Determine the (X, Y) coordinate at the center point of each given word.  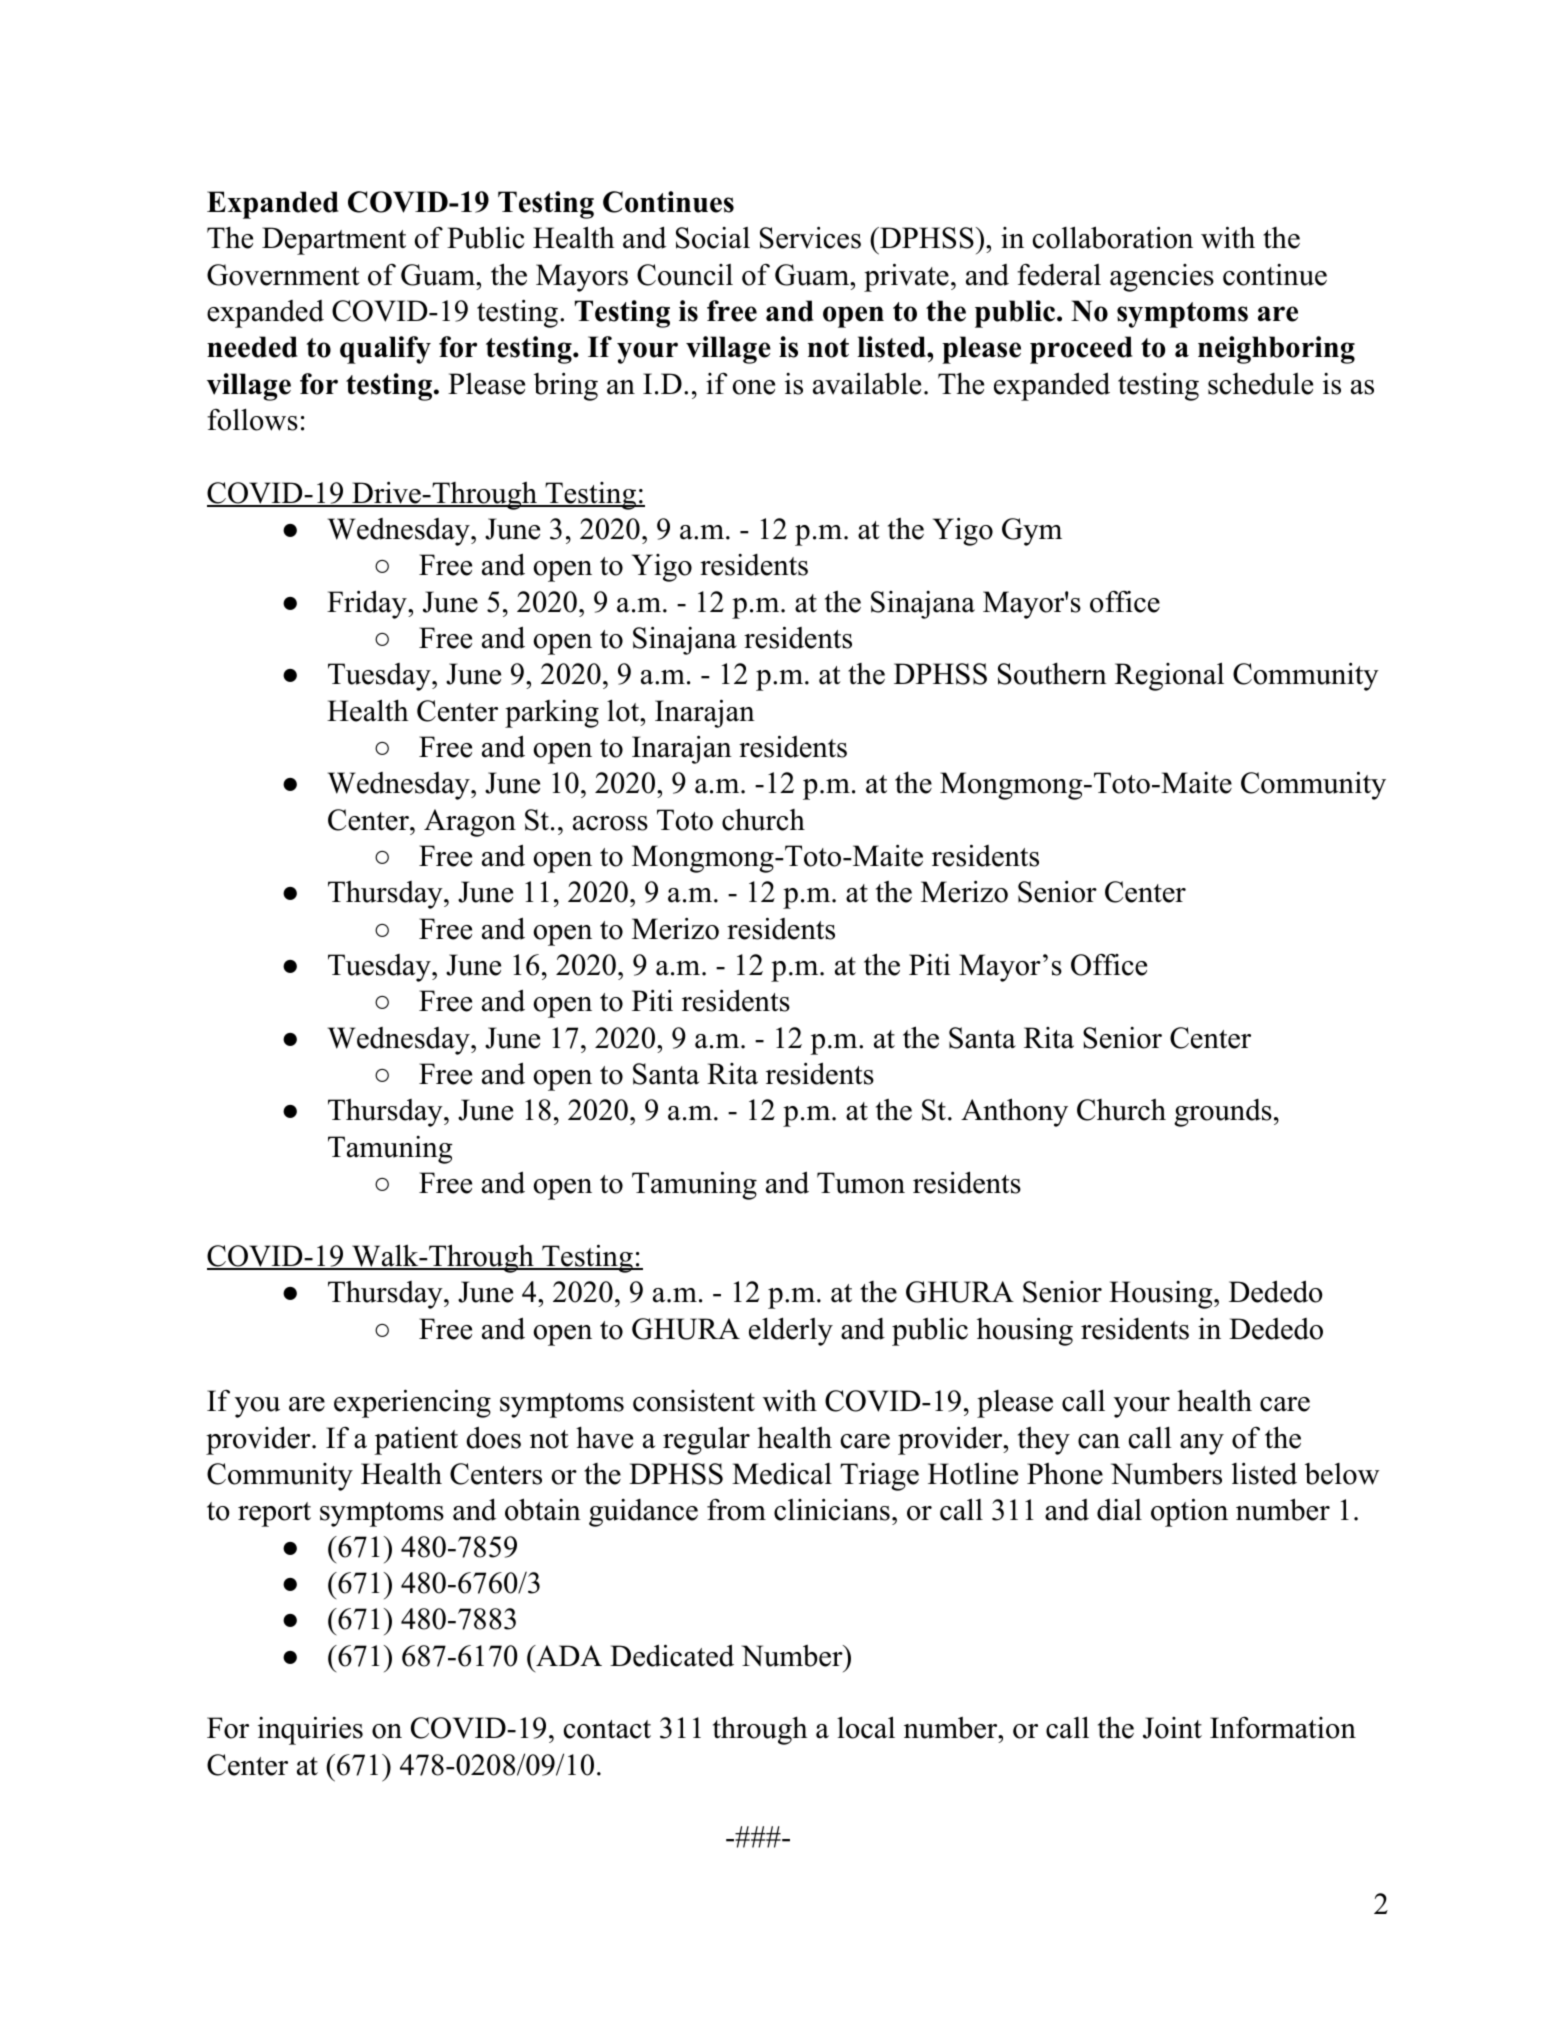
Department (334, 241)
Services (810, 237)
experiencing (412, 1403)
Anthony (1014, 1112)
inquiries (310, 1730)
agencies (1162, 278)
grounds (1223, 1113)
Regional (1169, 676)
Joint (1172, 1728)
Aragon (470, 823)
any (1202, 1444)
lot (624, 710)
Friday (368, 604)
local (866, 1727)
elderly (791, 1331)
